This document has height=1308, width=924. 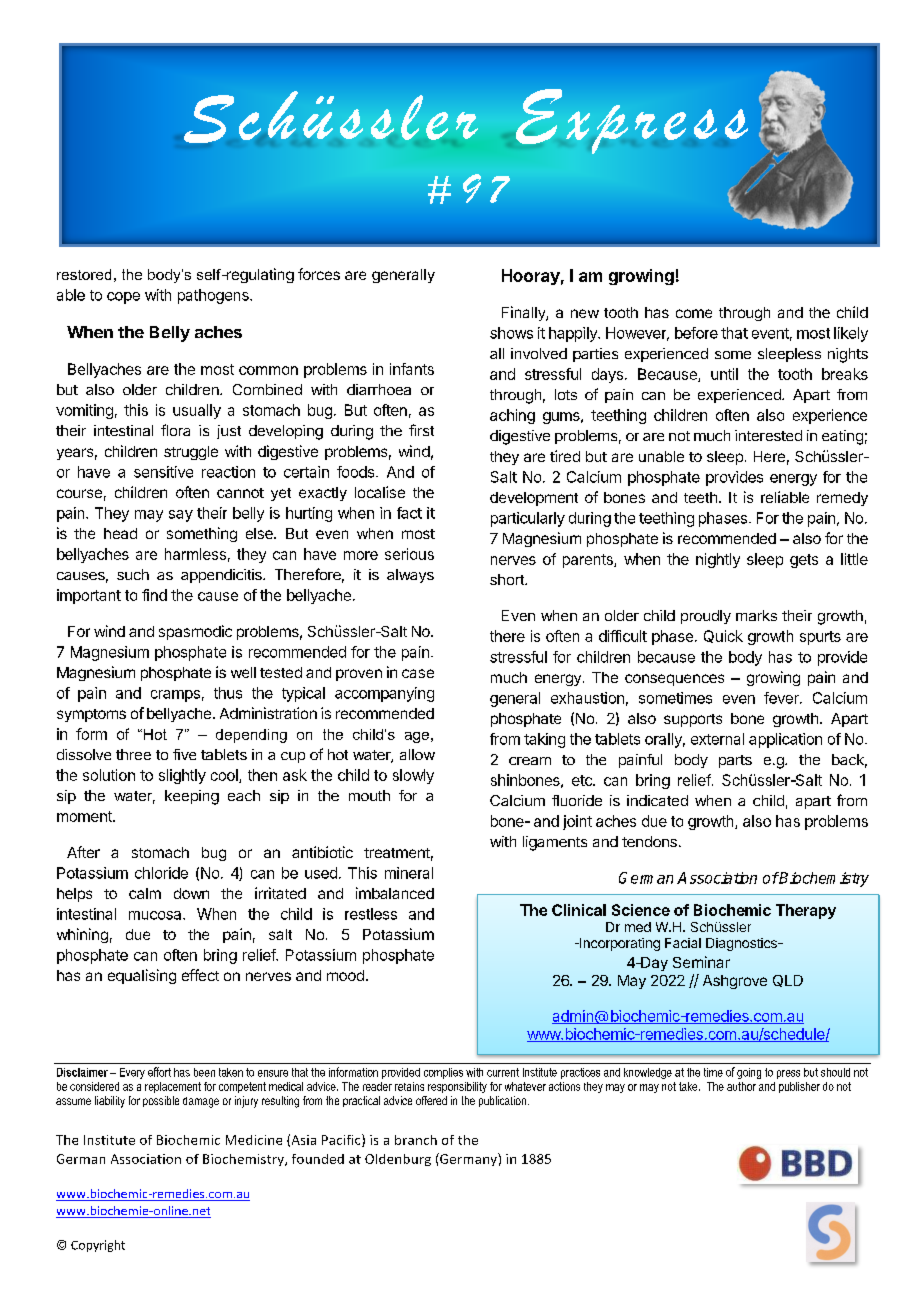 What do you see at coordinates (398, 1160) in the document?
I see `Oldenburg` at bounding box center [398, 1160].
